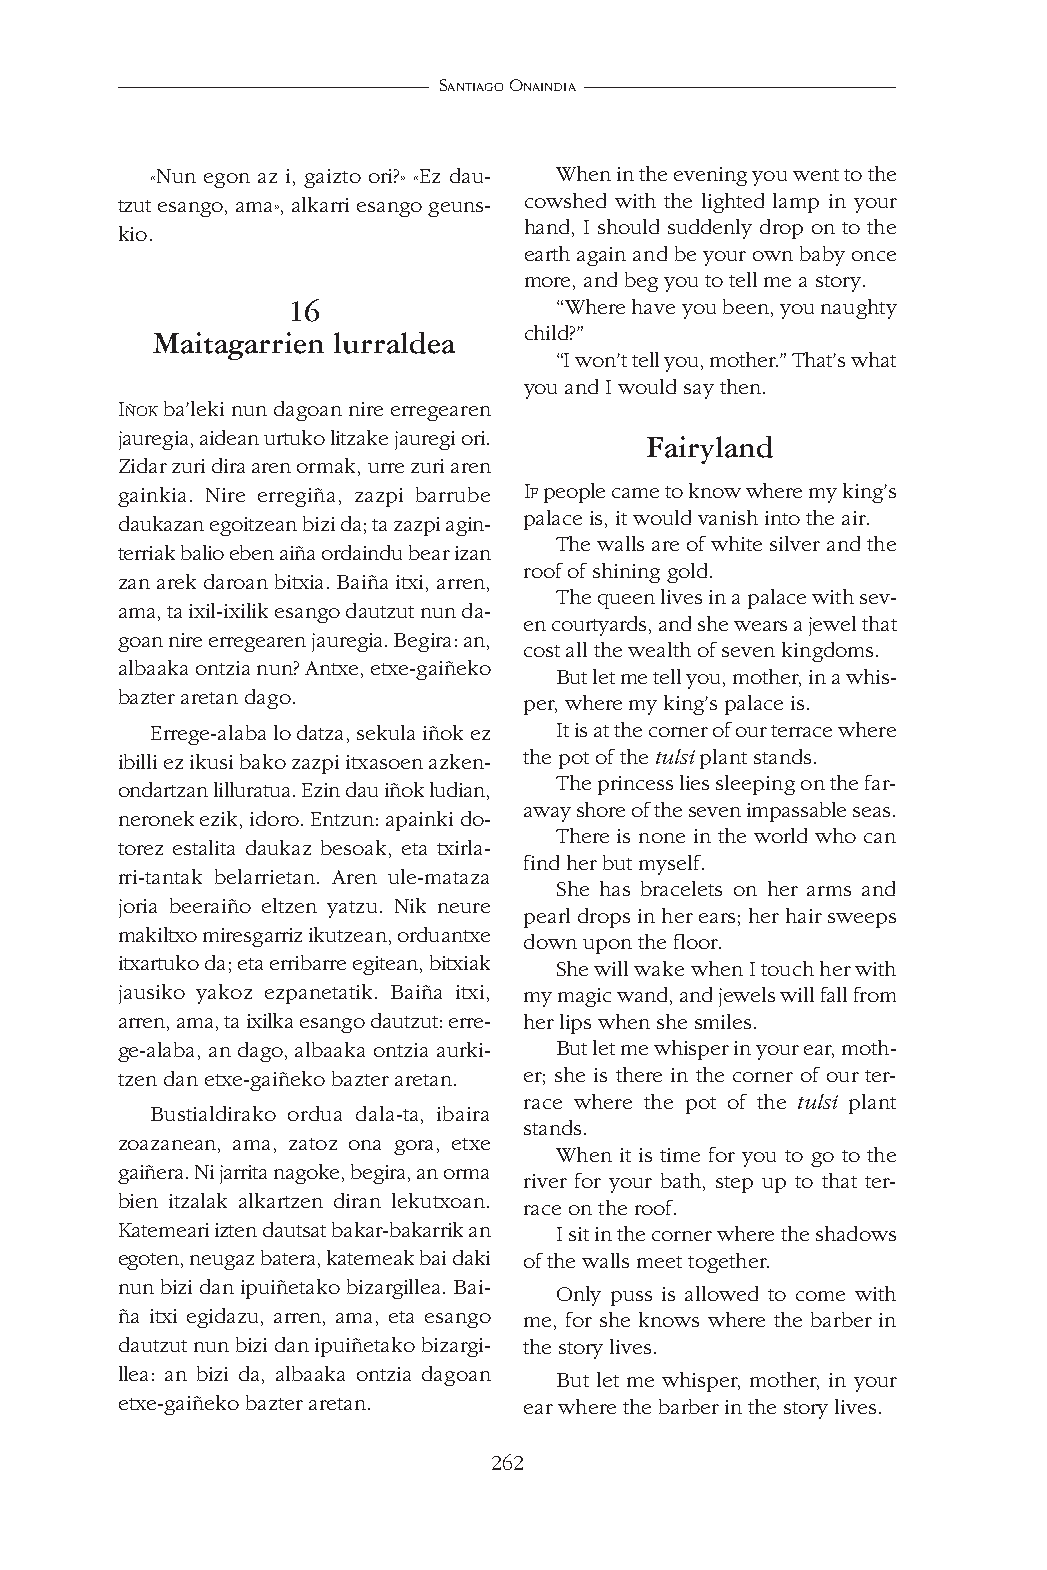 This image has height=1570, width=1047. What do you see at coordinates (579, 1234) in the image?
I see `sit` at bounding box center [579, 1234].
